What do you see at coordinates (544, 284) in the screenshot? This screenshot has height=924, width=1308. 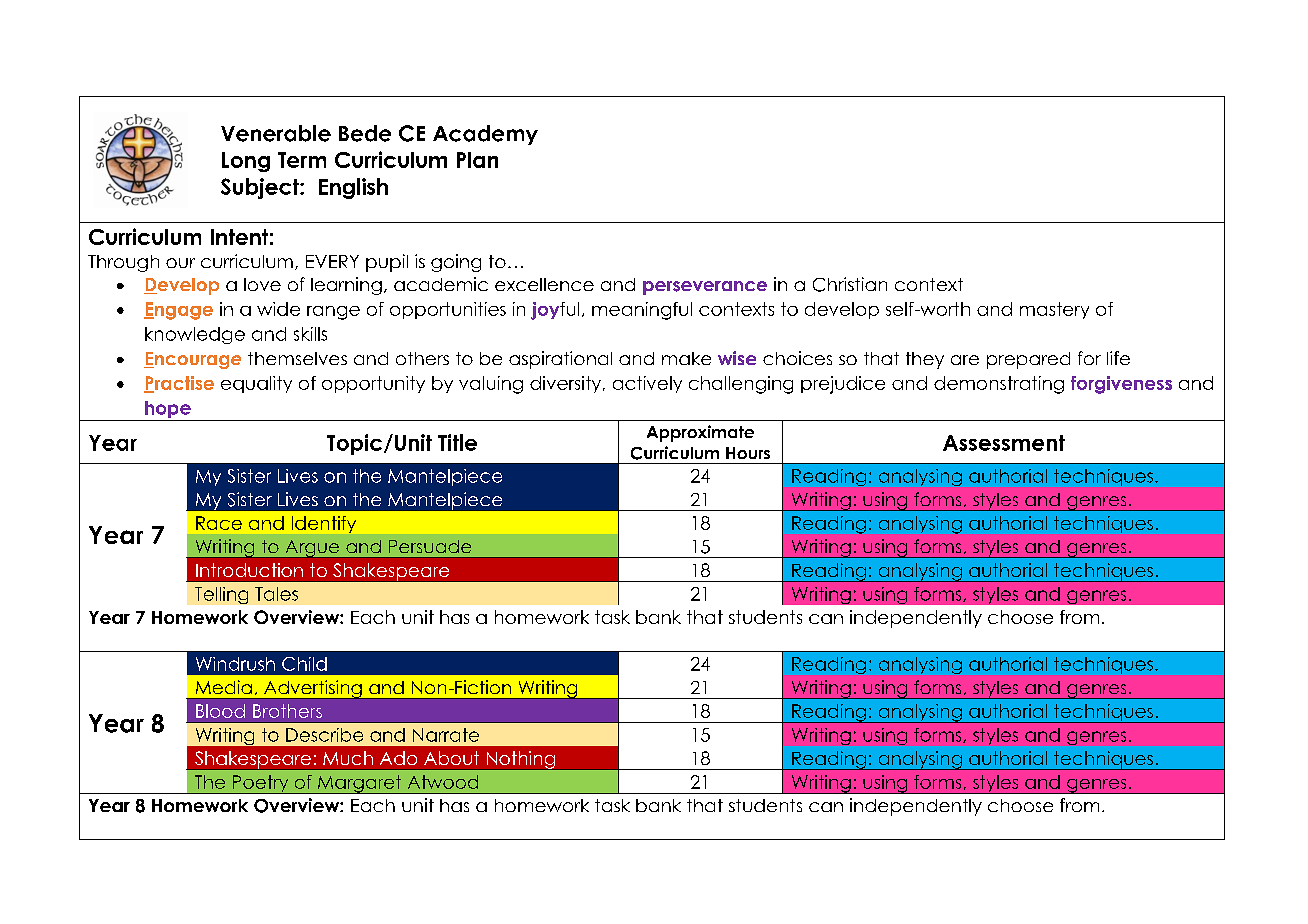 I see `excellence` at bounding box center [544, 284].
